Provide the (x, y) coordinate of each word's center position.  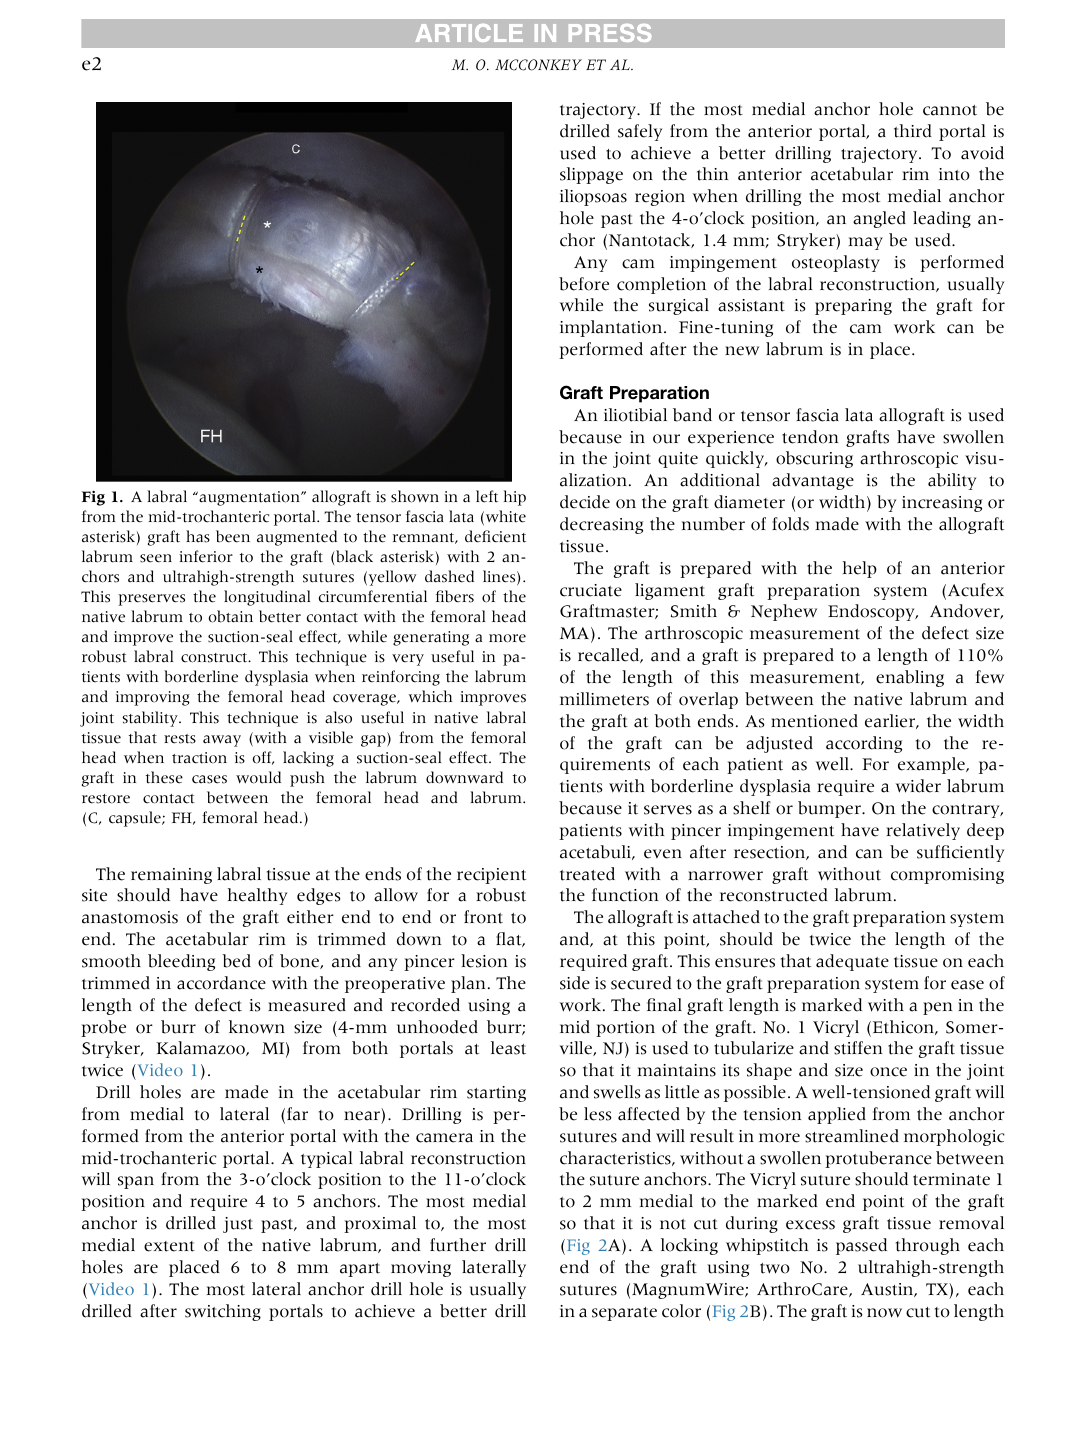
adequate (852, 962)
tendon (810, 437)
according (864, 744)
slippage (591, 175)
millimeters (604, 699)
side (575, 983)
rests (180, 739)
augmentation (249, 498)
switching (223, 1312)
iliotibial (635, 415)
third (913, 131)
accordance (221, 983)
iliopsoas (593, 197)
